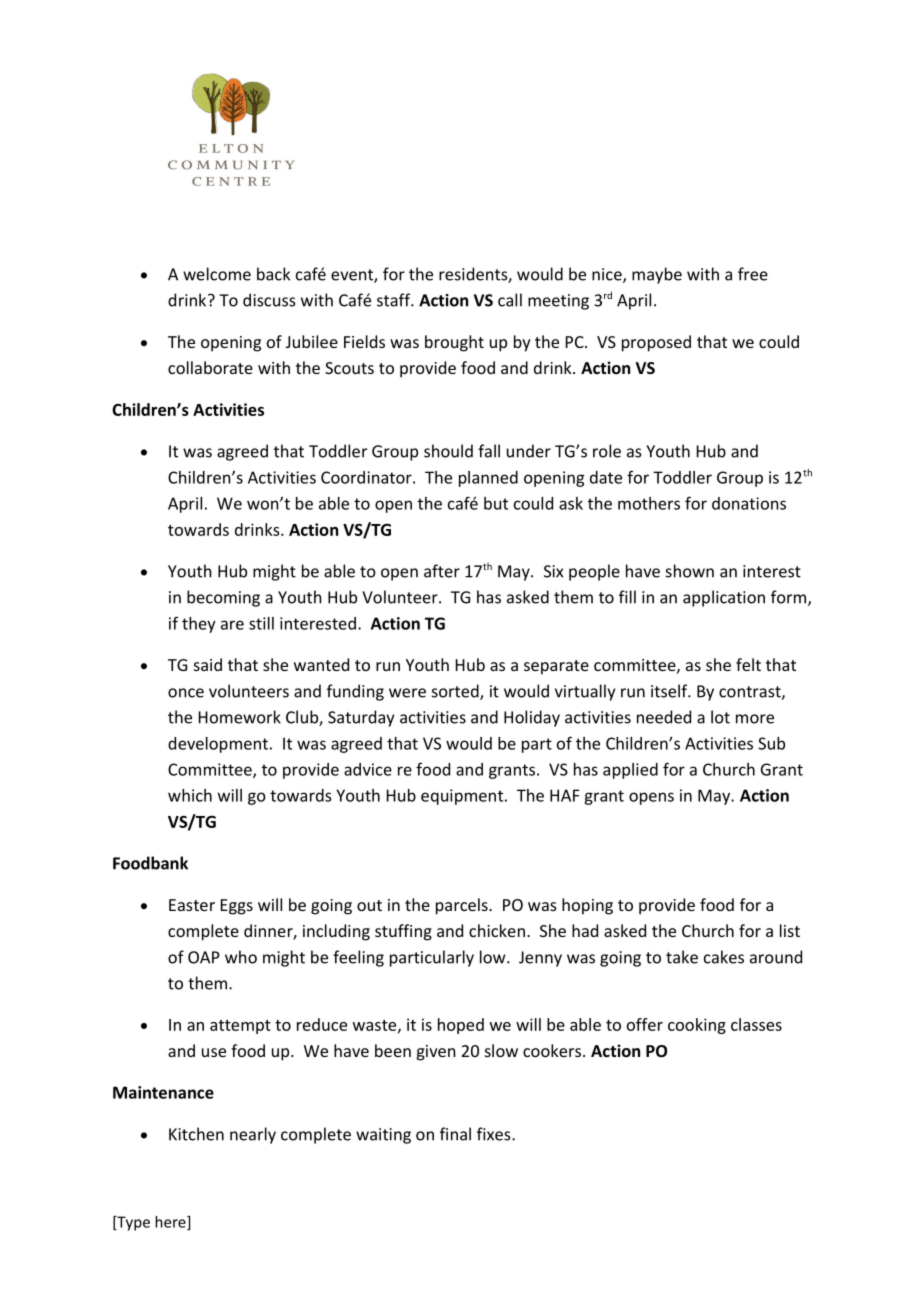 The height and width of the image is (1308, 924). What do you see at coordinates (462, 797) in the image?
I see `equipment` at bounding box center [462, 797].
